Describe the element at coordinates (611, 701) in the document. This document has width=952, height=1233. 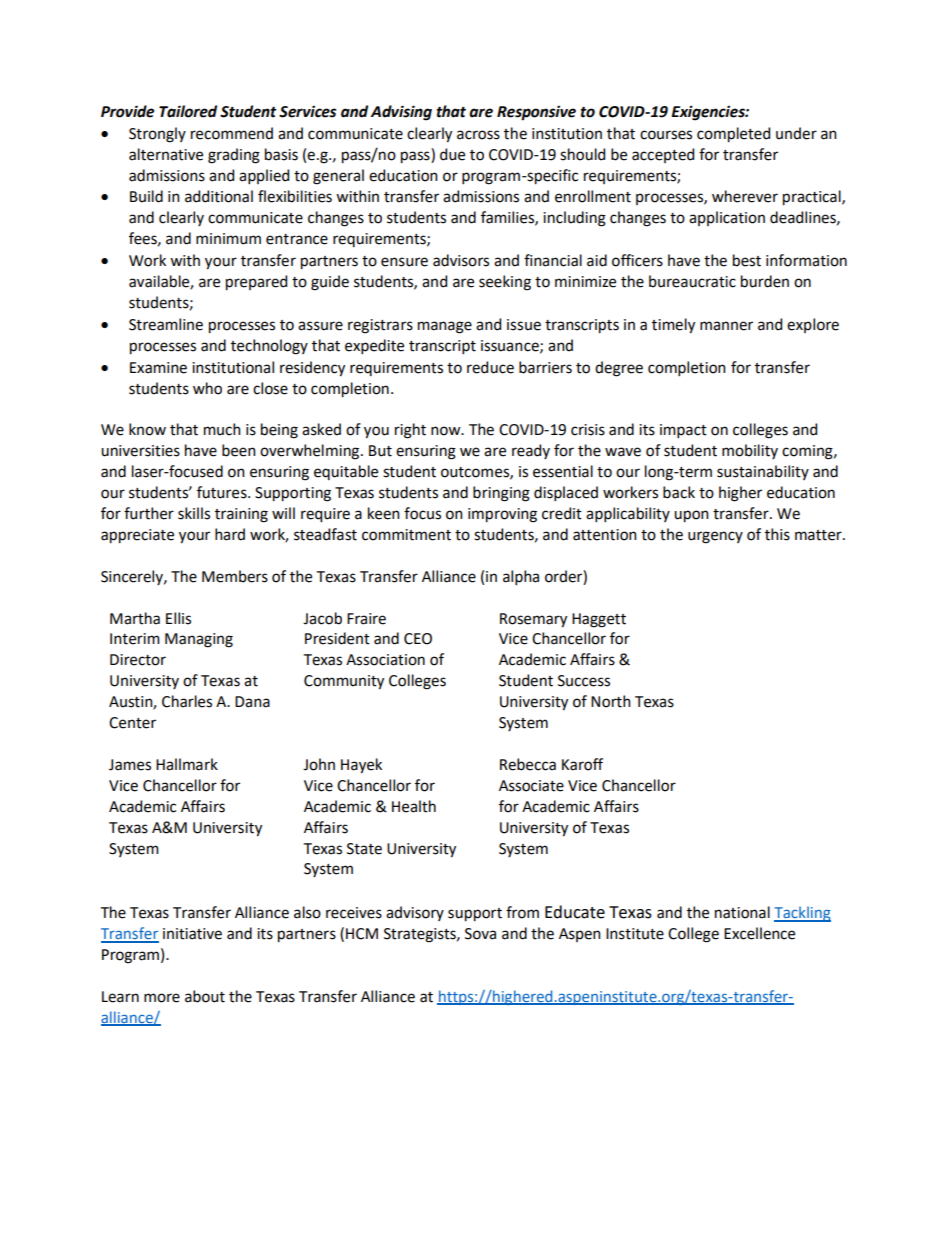
I see `North` at that location.
